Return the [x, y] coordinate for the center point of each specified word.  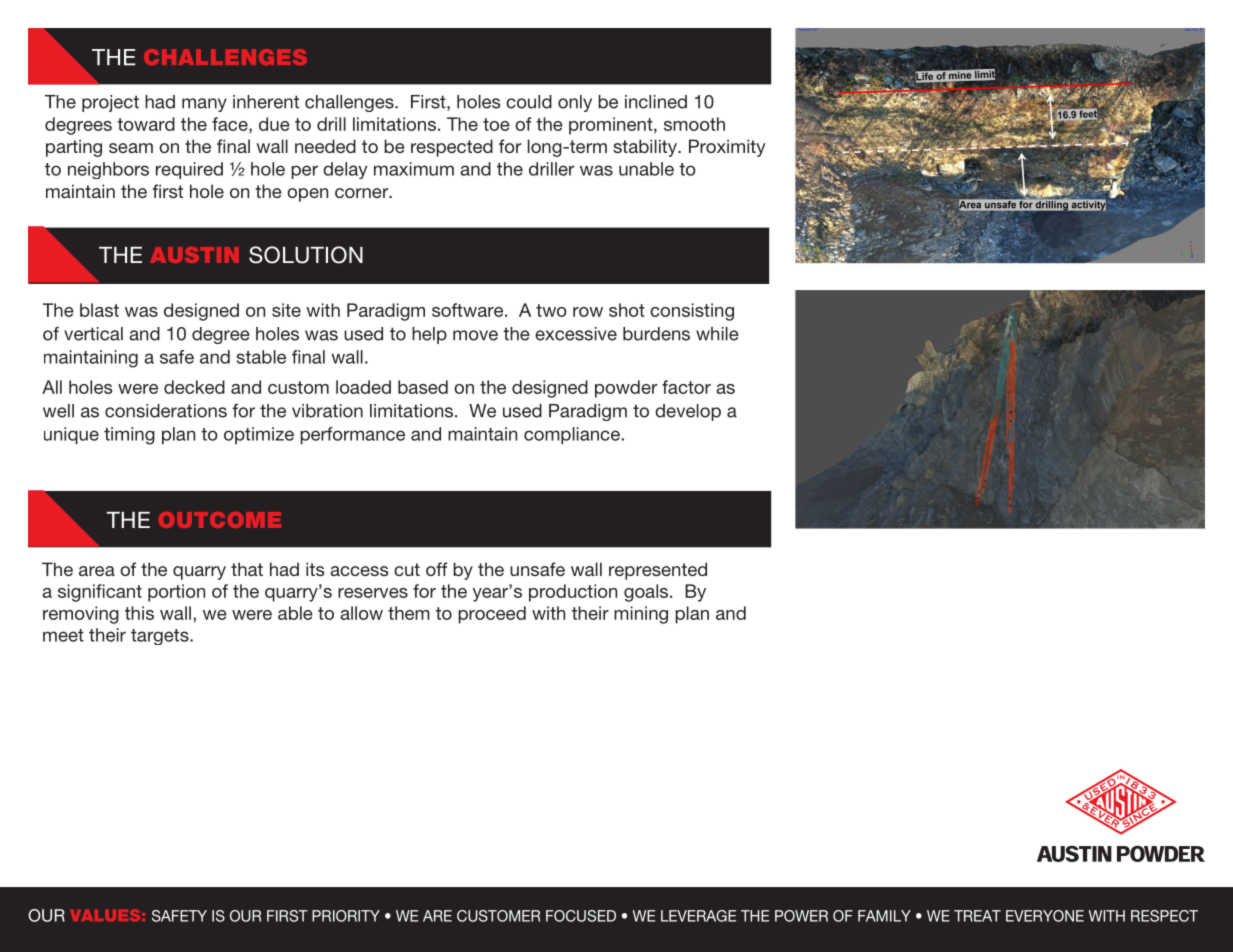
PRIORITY [346, 916]
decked [194, 387]
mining [641, 615]
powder [626, 389]
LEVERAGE [698, 916]
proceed [492, 615]
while [717, 334]
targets [161, 637]
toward [146, 124]
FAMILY [884, 916]
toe [496, 124]
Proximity [727, 148]
